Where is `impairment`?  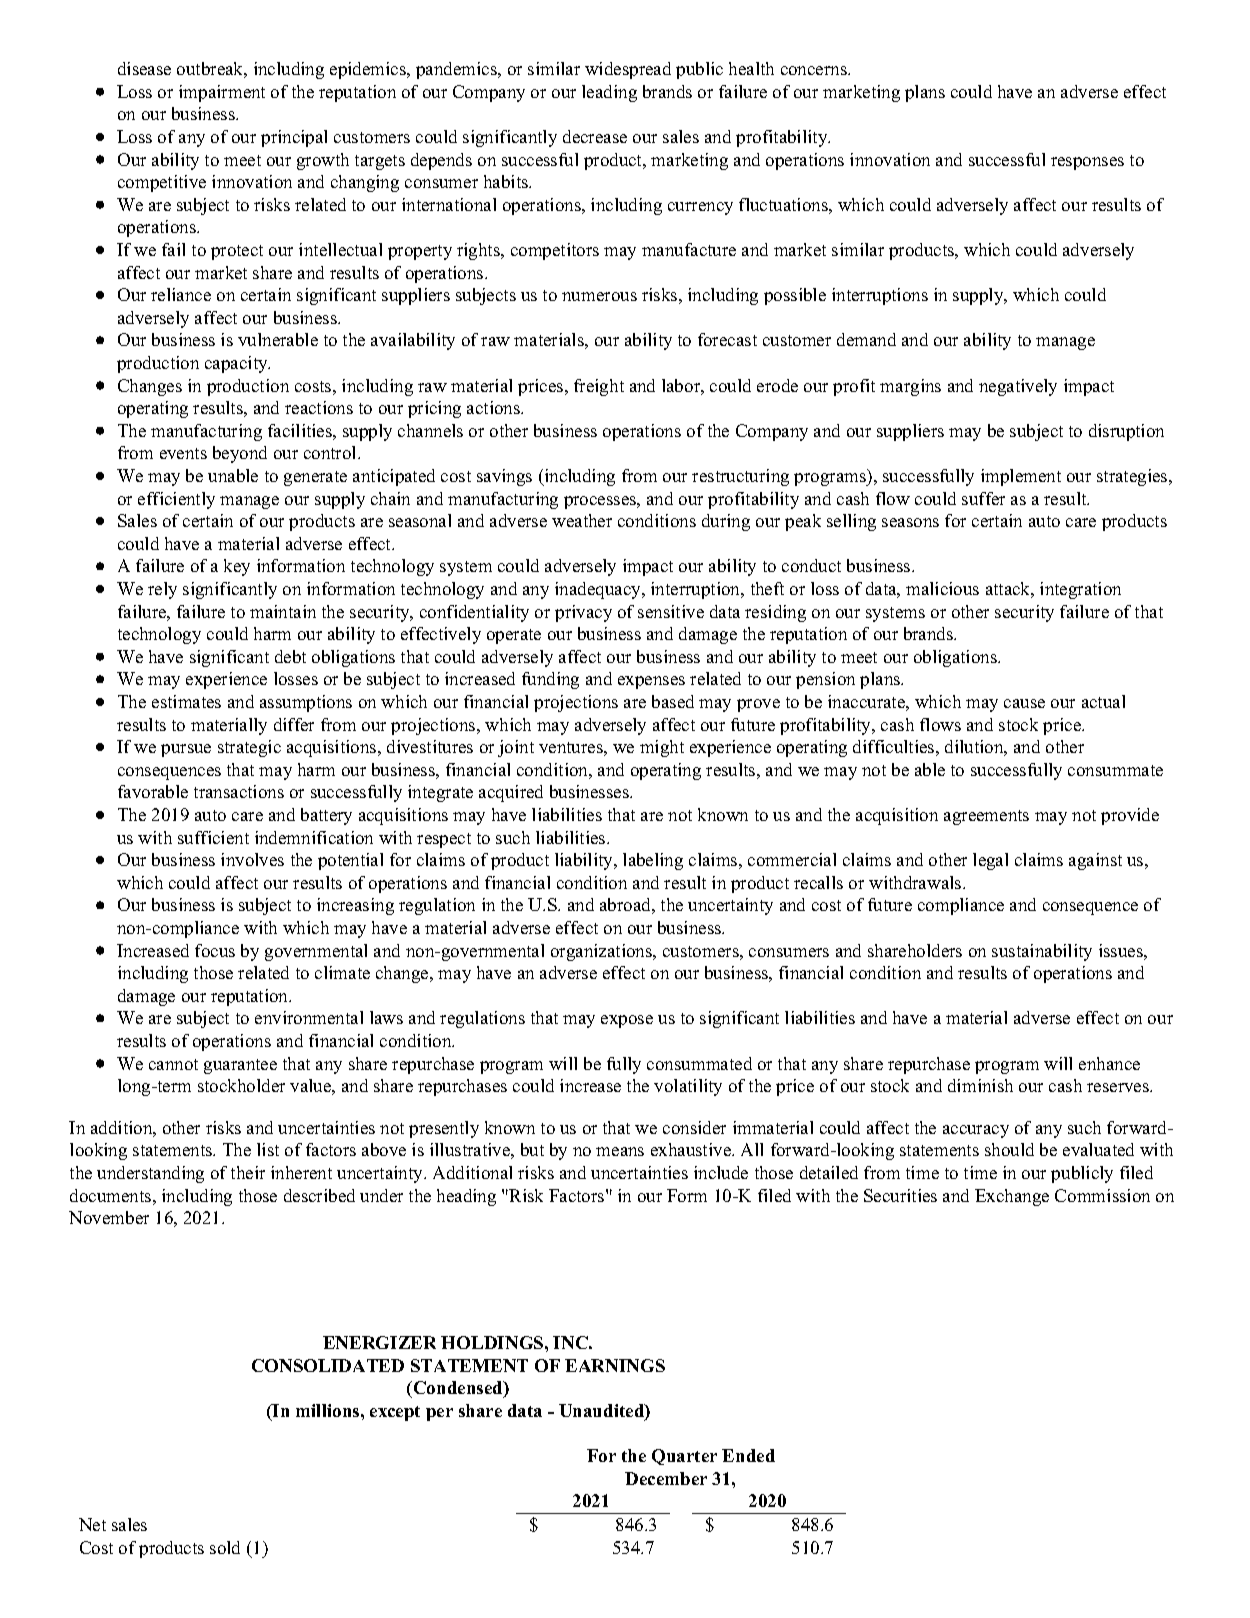
impairment is located at coordinates (222, 93).
